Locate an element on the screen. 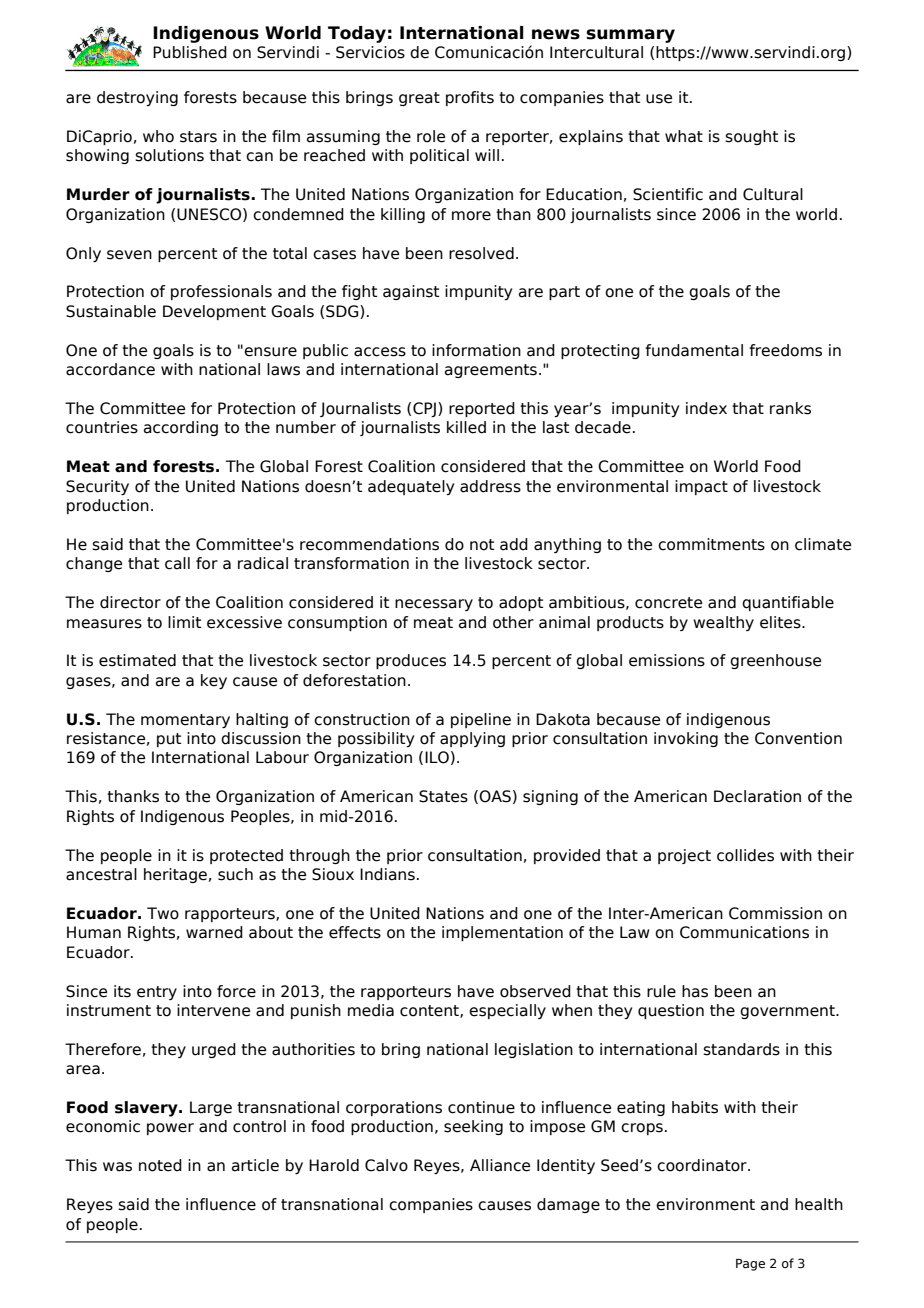 Image resolution: width=924 pixels, height=1308 pixels. noted is located at coordinates (160, 1165).
